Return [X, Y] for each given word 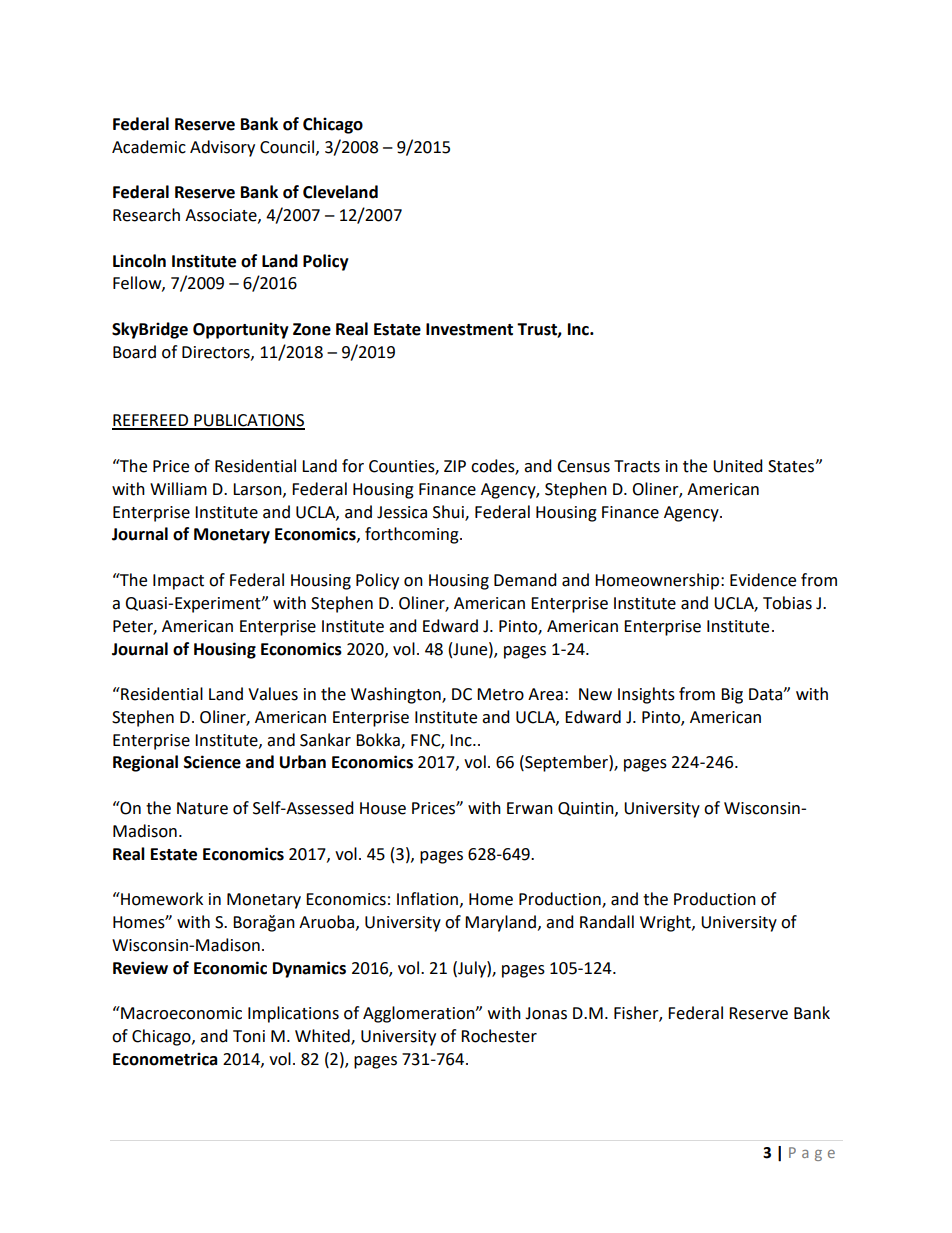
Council [287, 147]
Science [212, 762]
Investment [469, 329]
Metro [500, 694]
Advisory [222, 148]
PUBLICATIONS [248, 421]
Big [732, 696]
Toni [249, 1036]
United [738, 466]
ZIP [455, 466]
